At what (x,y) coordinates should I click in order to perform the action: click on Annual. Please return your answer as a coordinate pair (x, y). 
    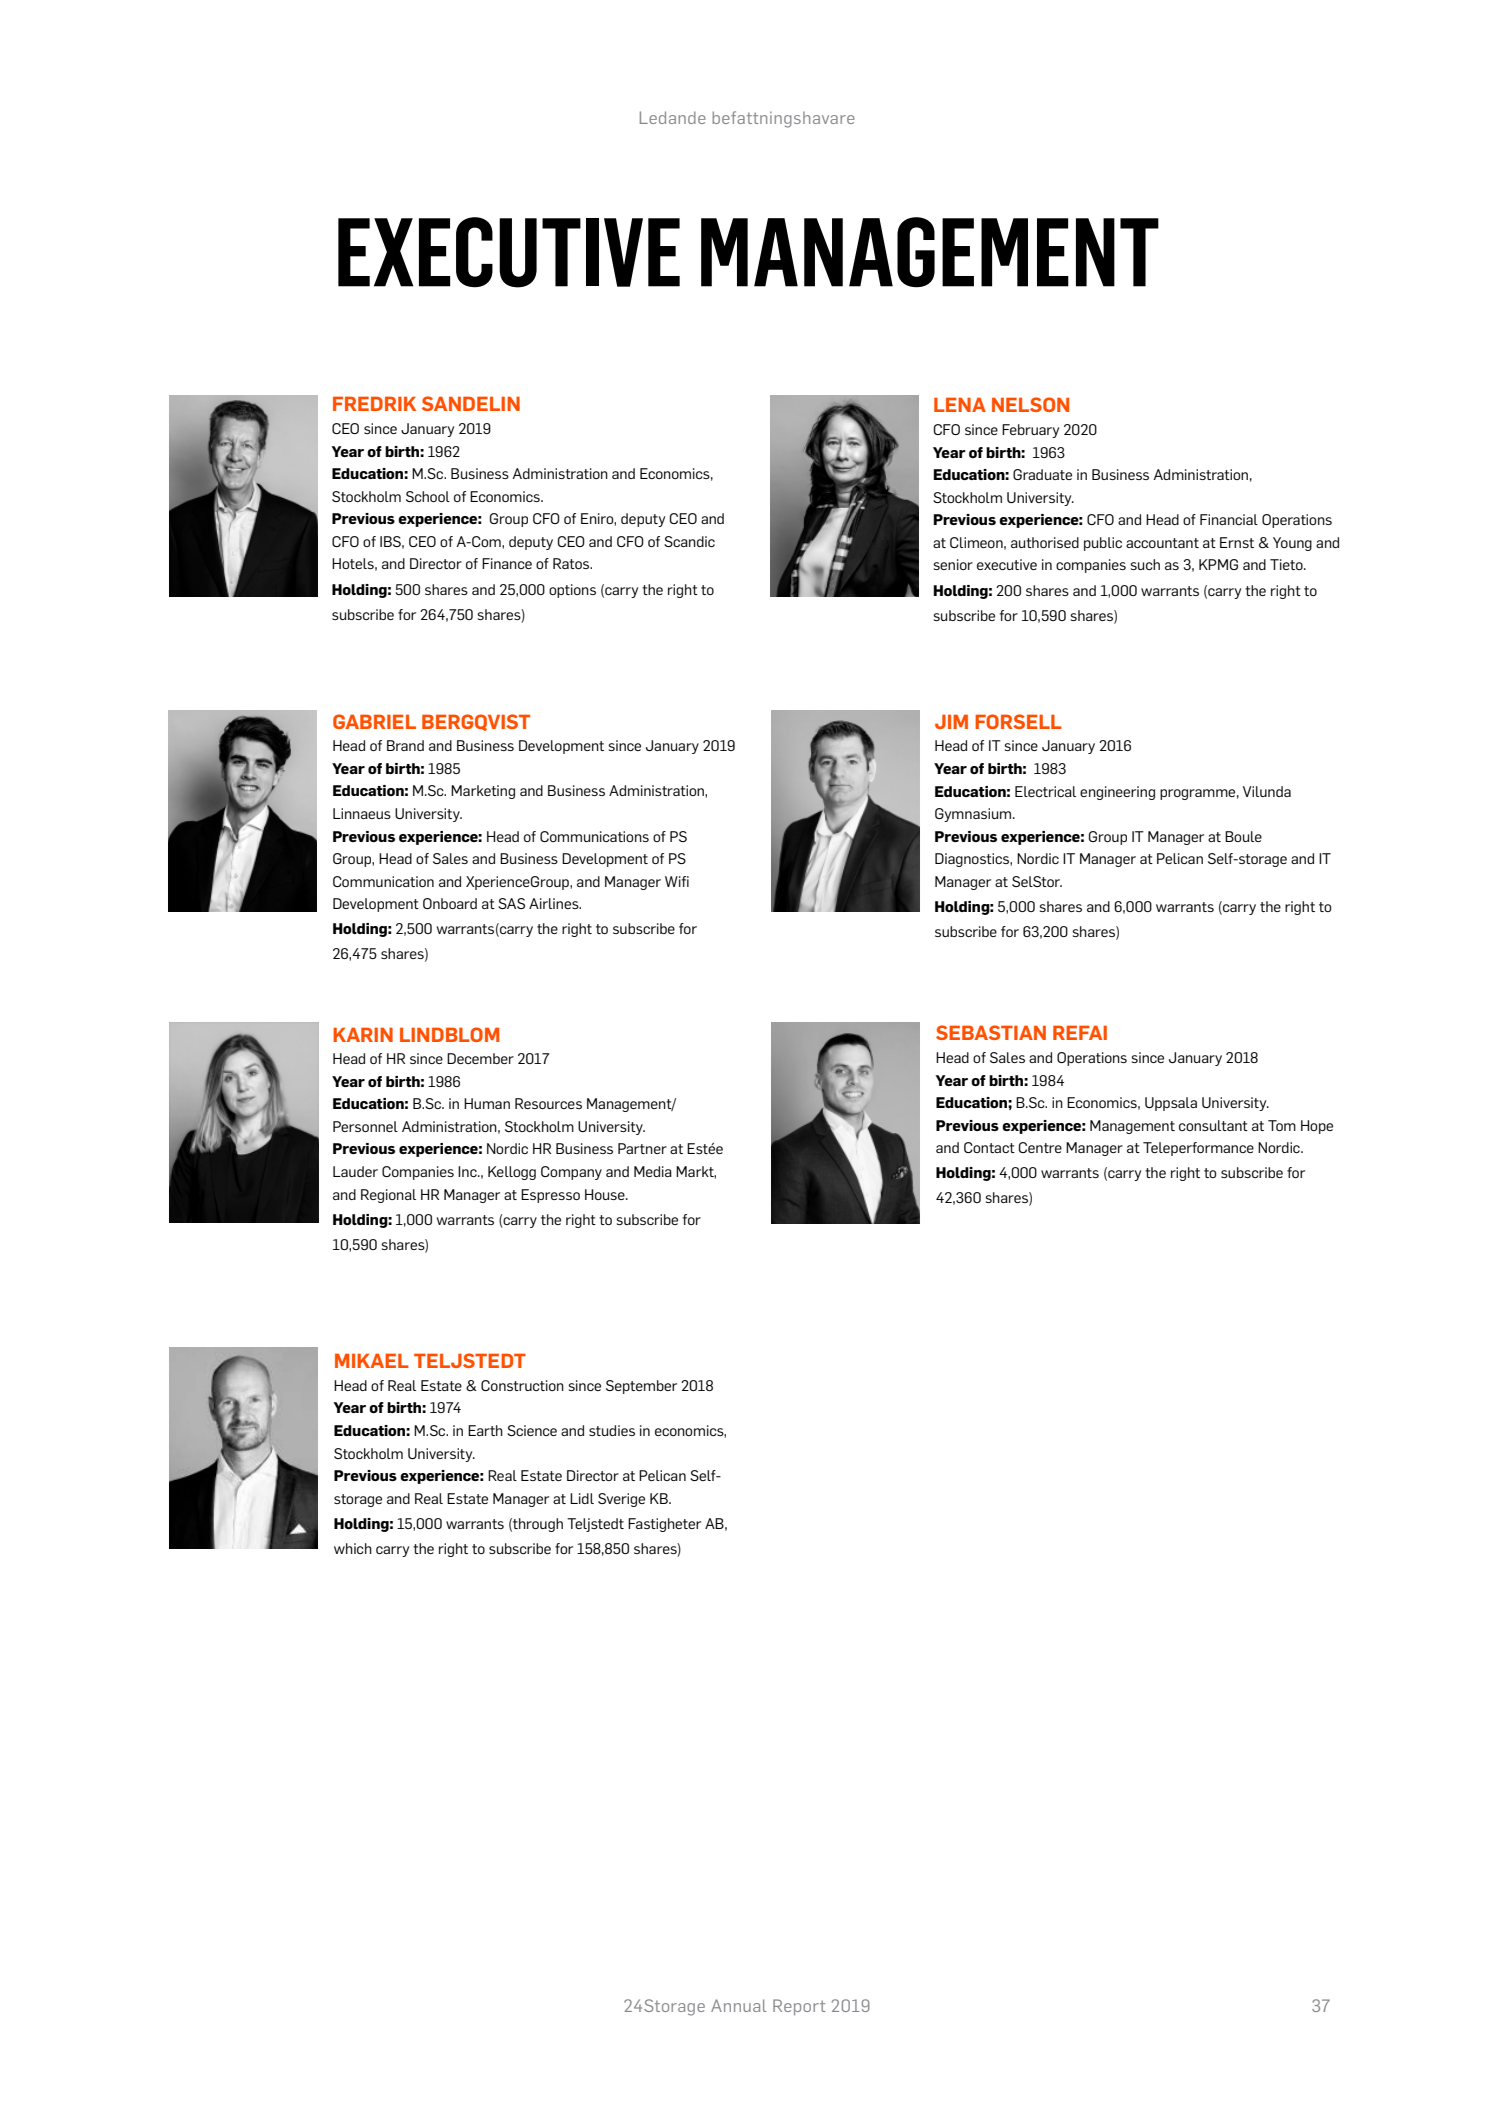
    Looking at the image, I should click on (738, 2005).
